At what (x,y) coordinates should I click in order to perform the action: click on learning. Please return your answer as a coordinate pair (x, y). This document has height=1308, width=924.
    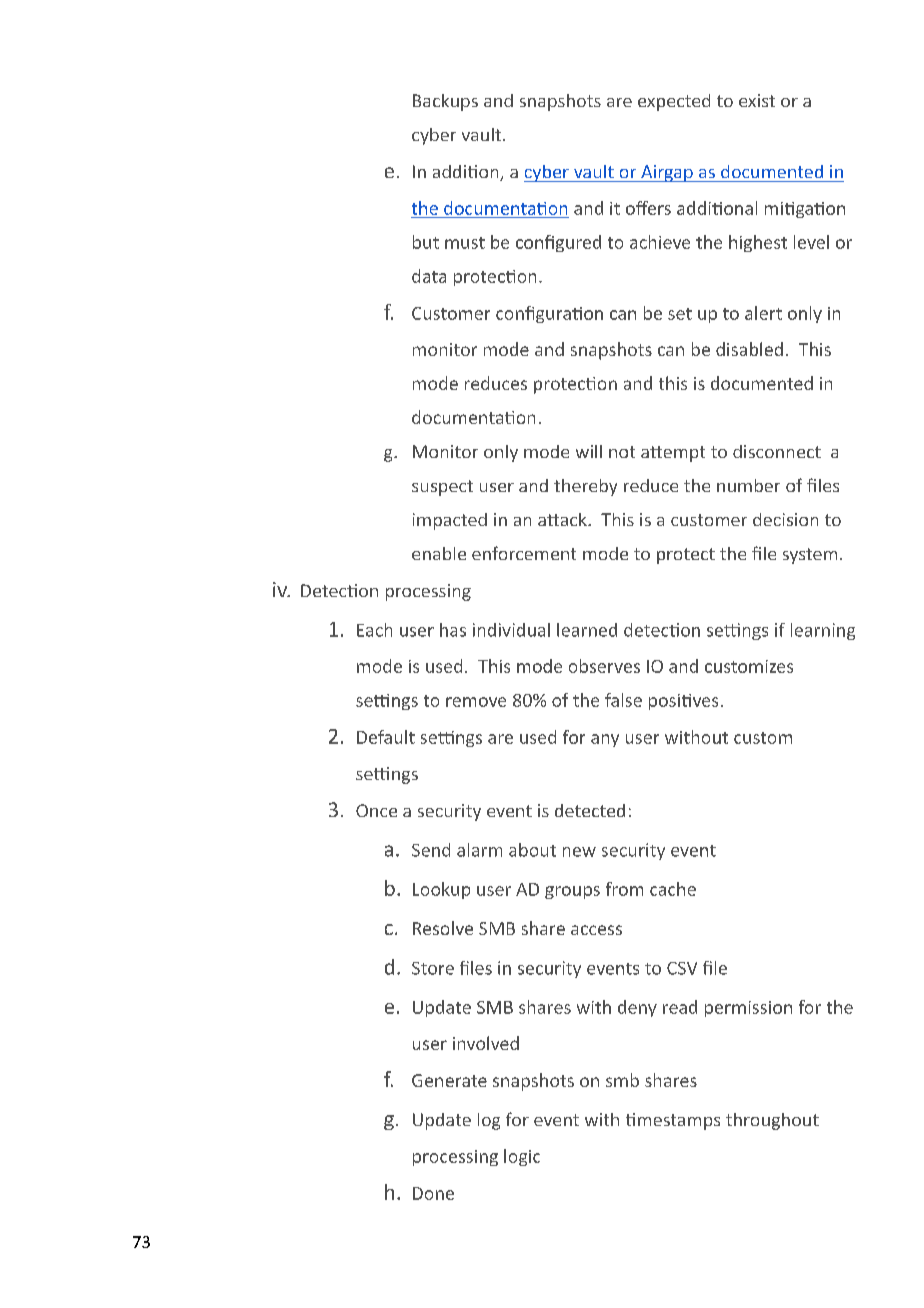
    Looking at the image, I should click on (823, 631).
